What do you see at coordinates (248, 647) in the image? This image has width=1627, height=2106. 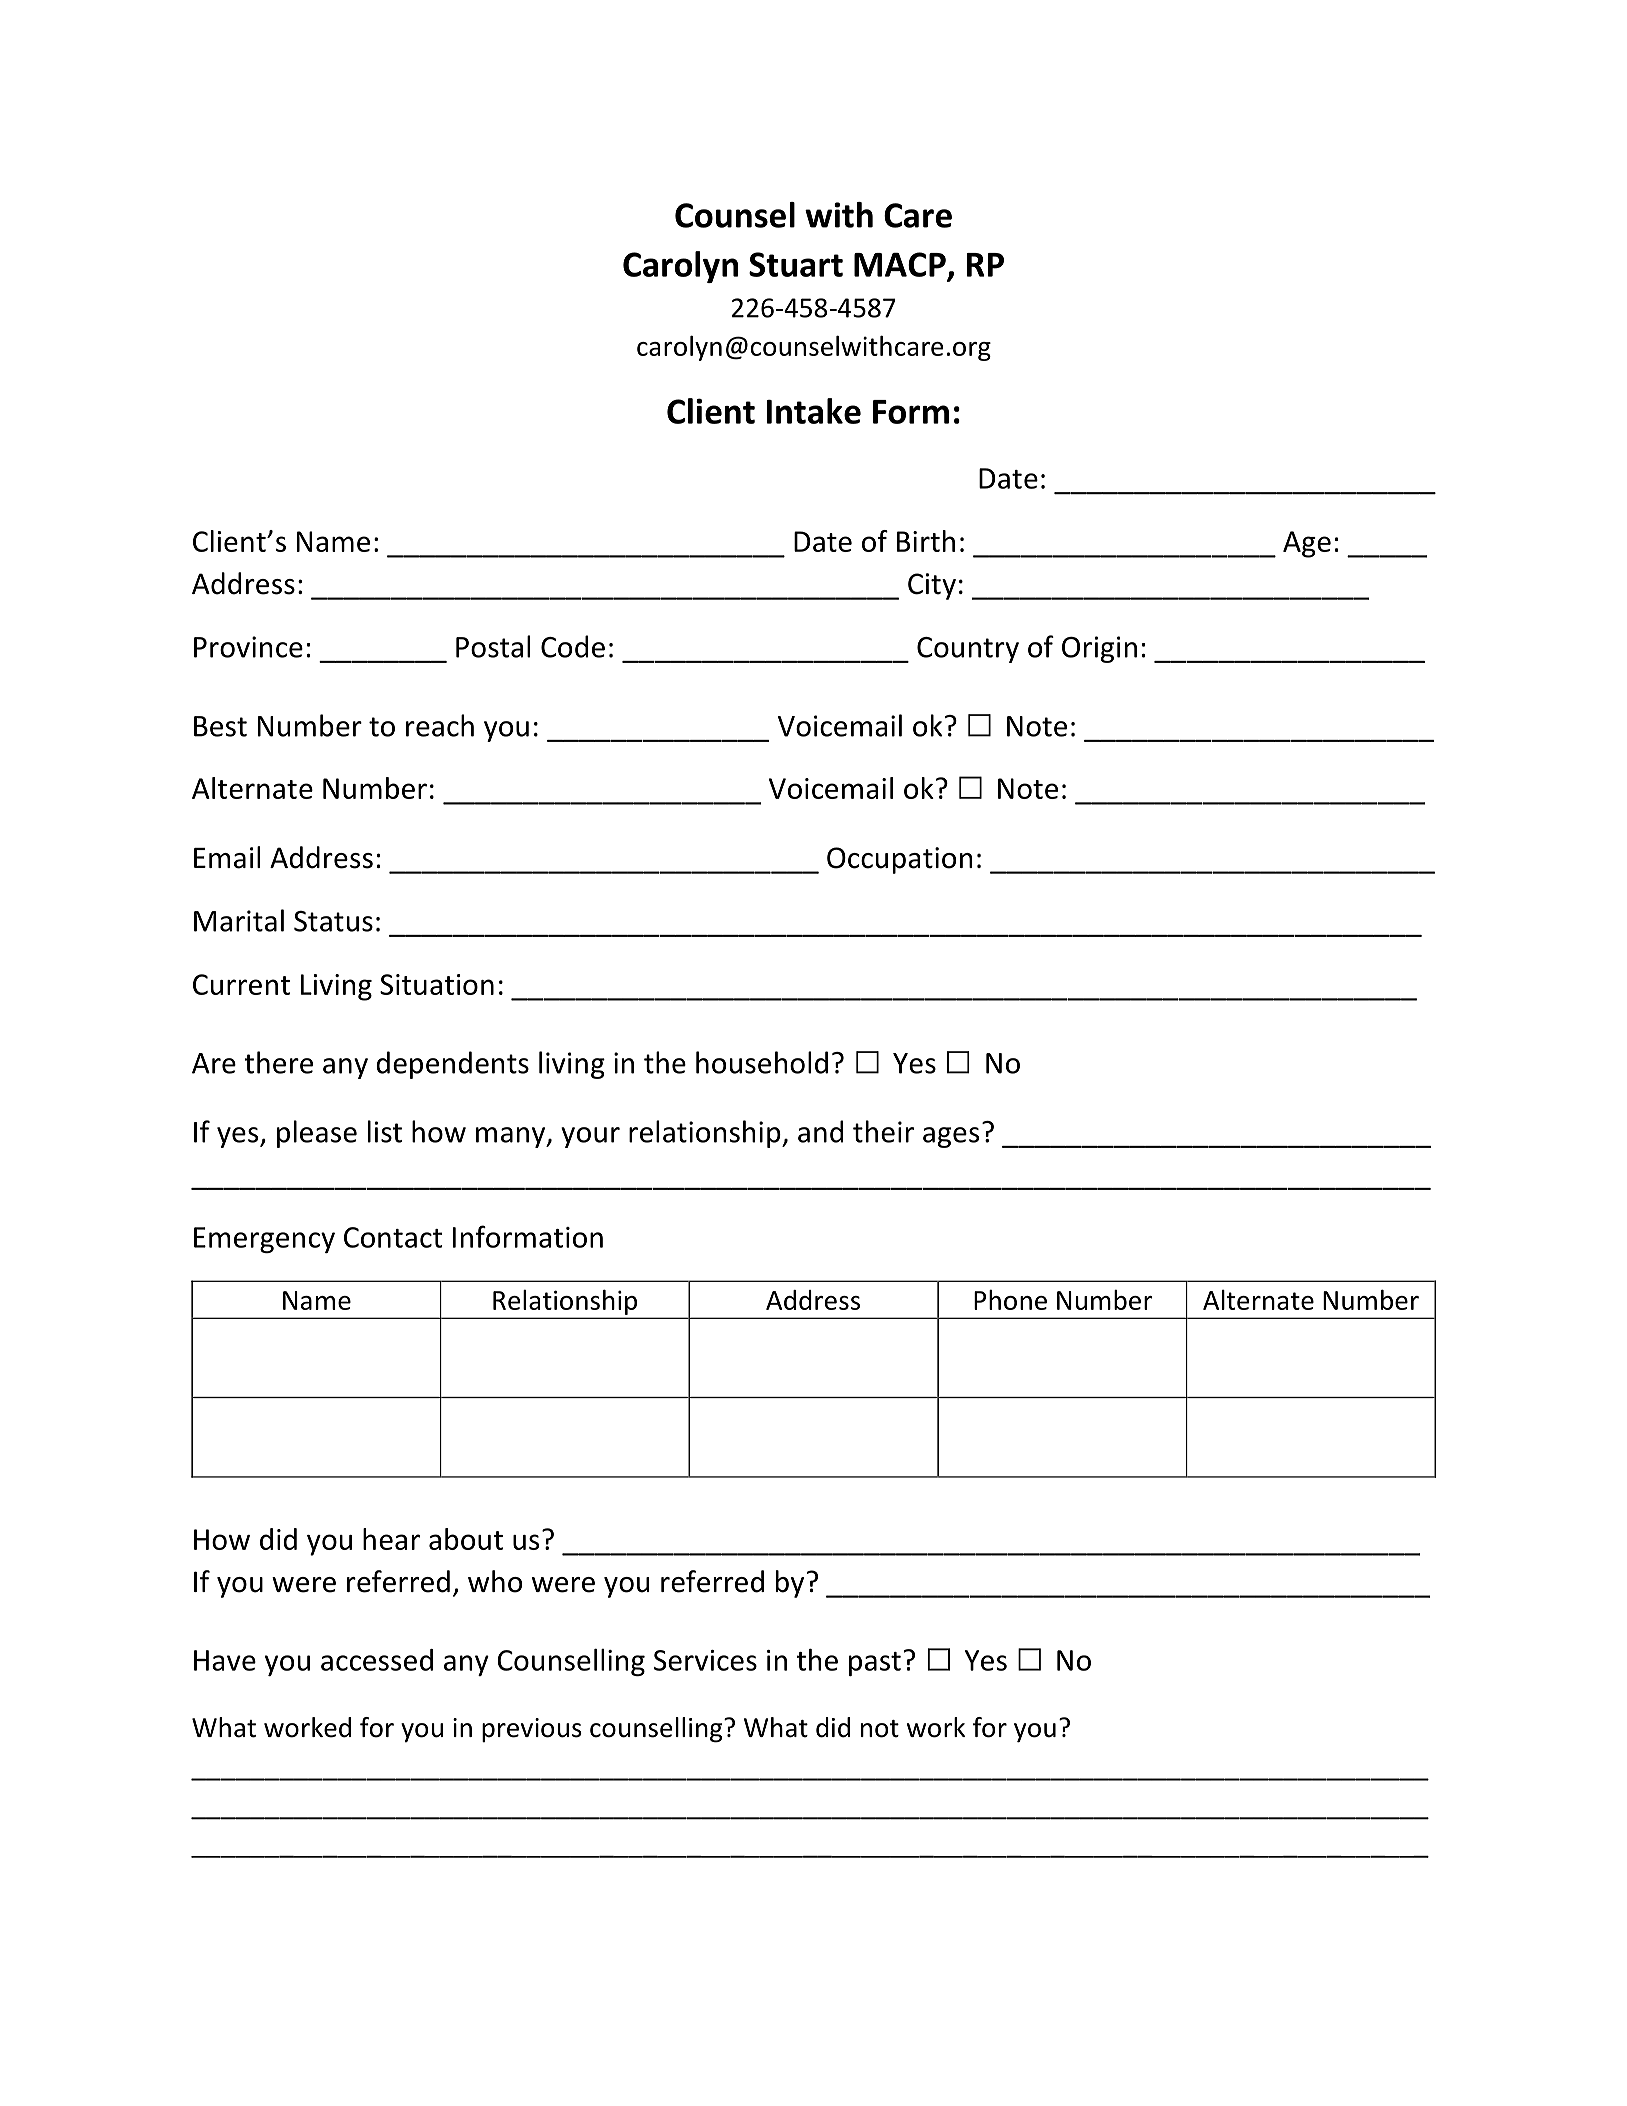 I see `Province` at bounding box center [248, 647].
